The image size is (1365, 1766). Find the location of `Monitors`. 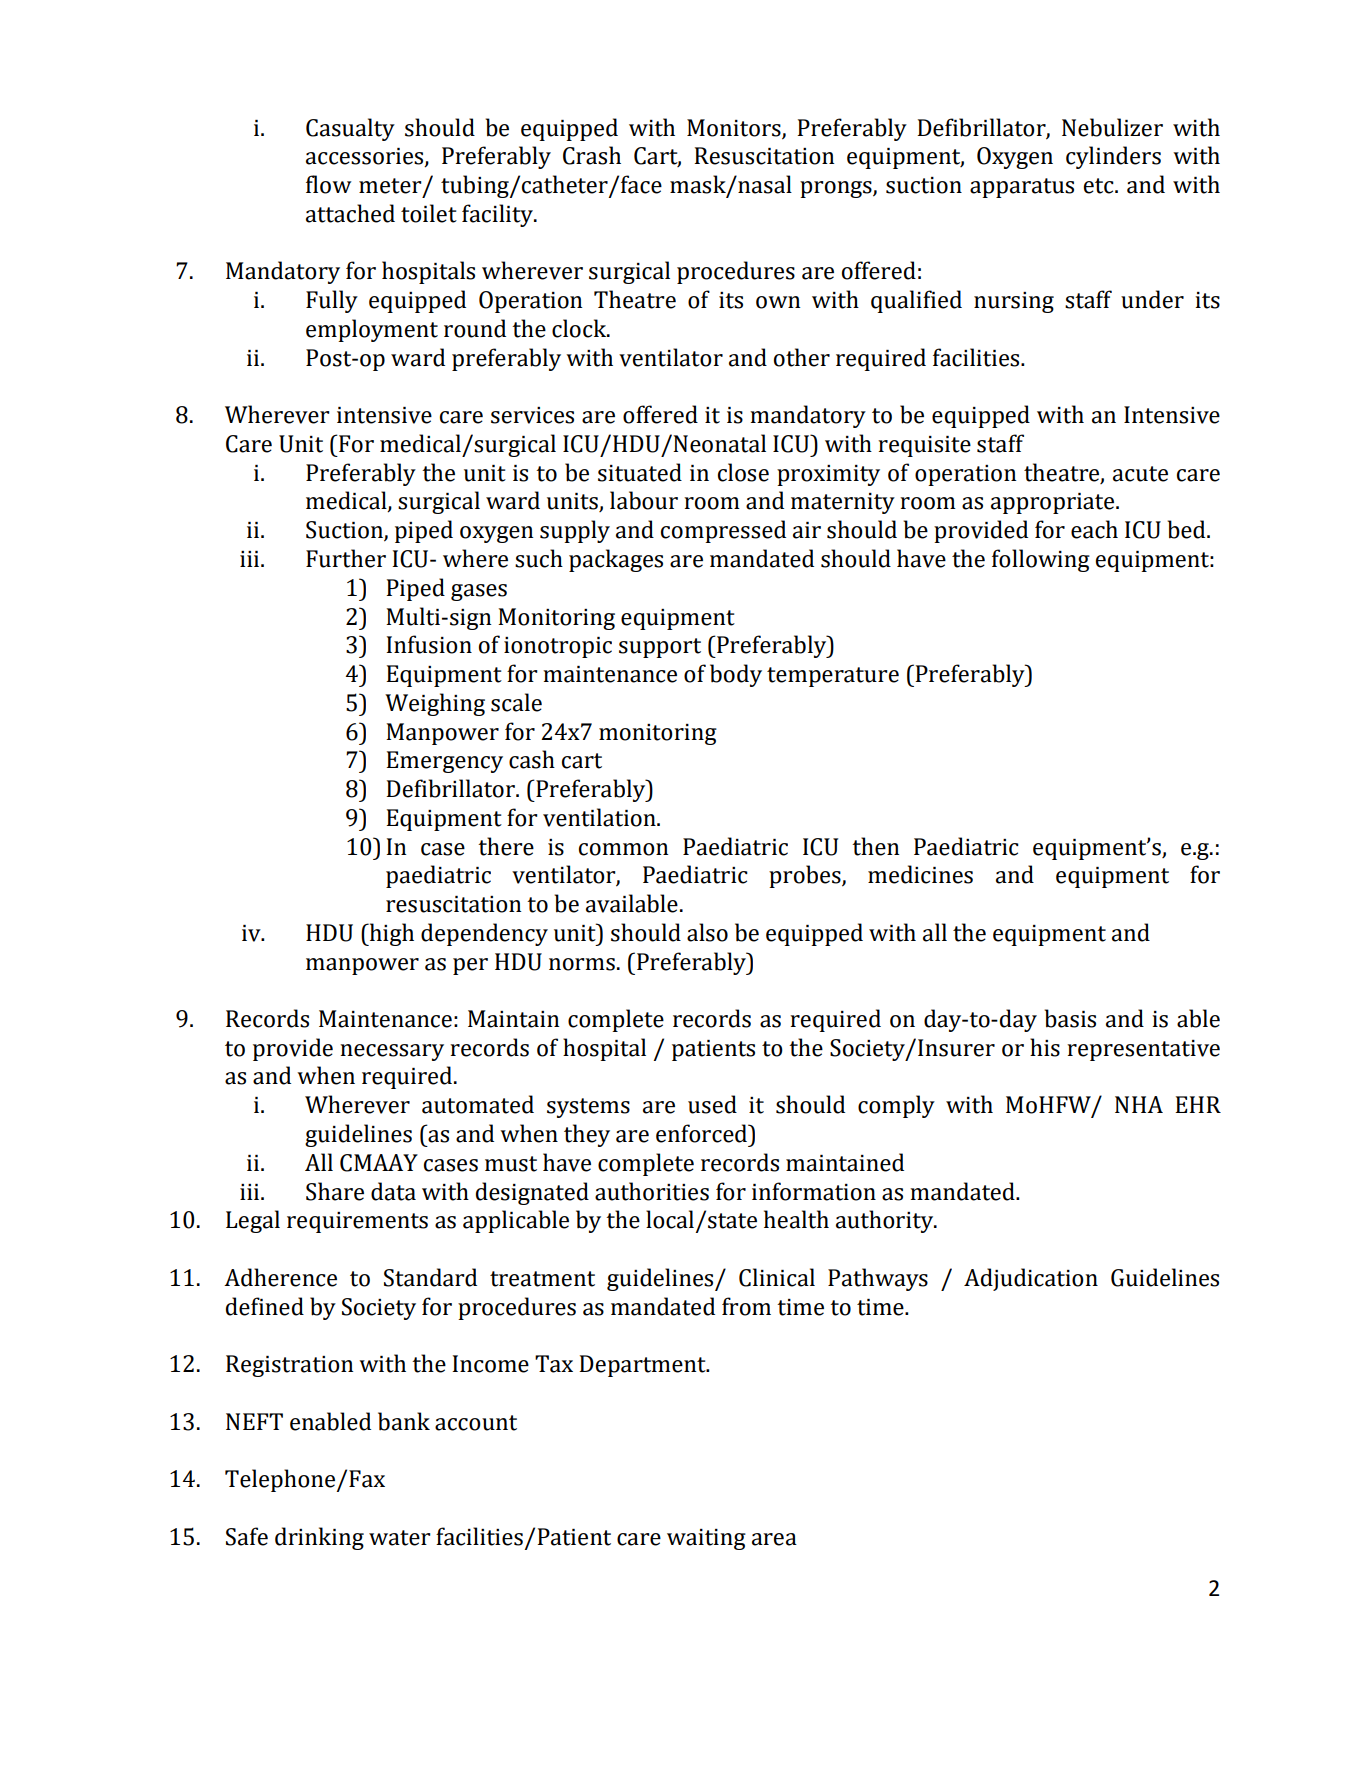

Monitors is located at coordinates (735, 128).
